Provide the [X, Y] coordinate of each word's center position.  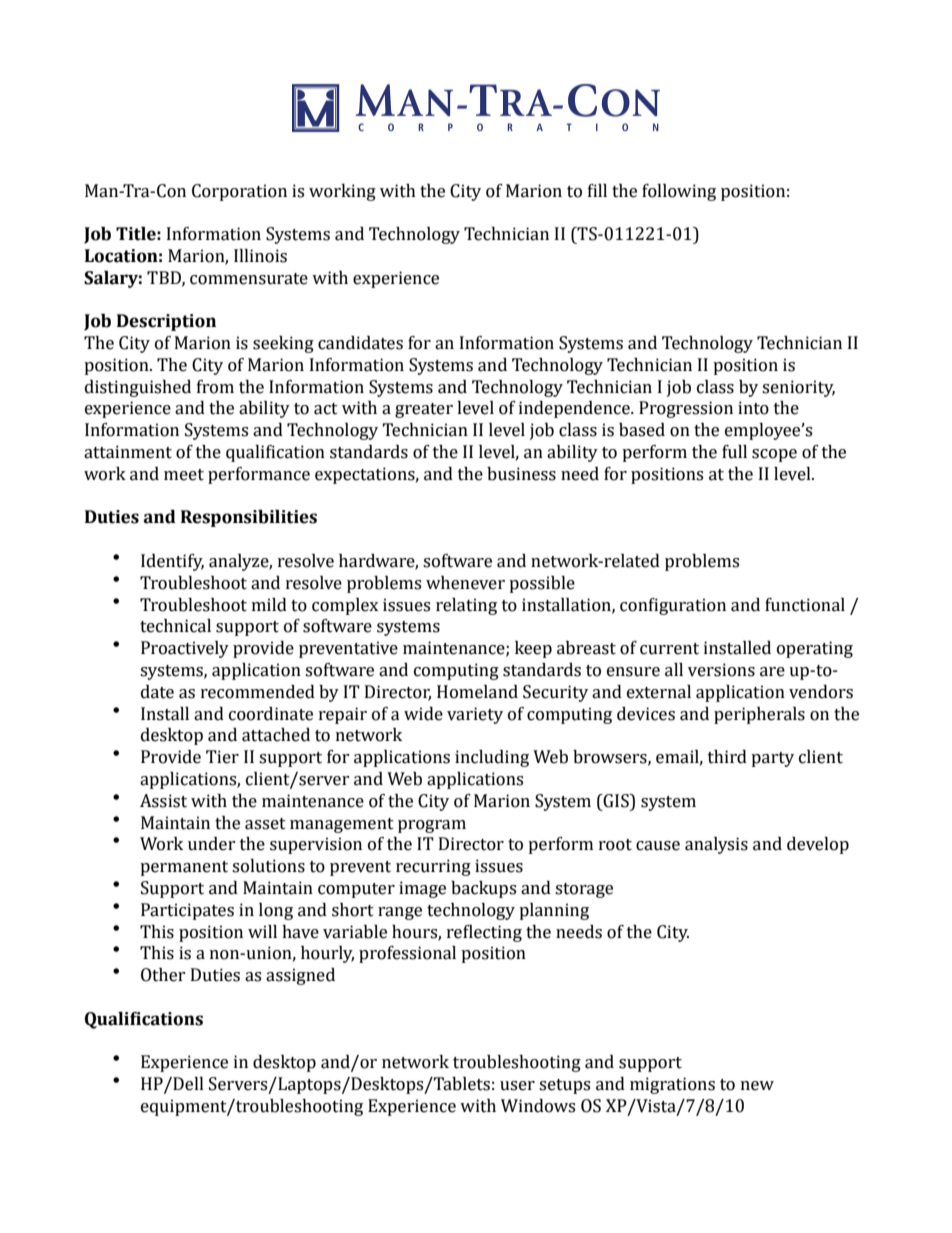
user [517, 1086]
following [679, 192]
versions [721, 670]
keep [533, 649]
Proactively [185, 649]
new [757, 1086]
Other [163, 975]
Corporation [239, 192]
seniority [798, 388]
